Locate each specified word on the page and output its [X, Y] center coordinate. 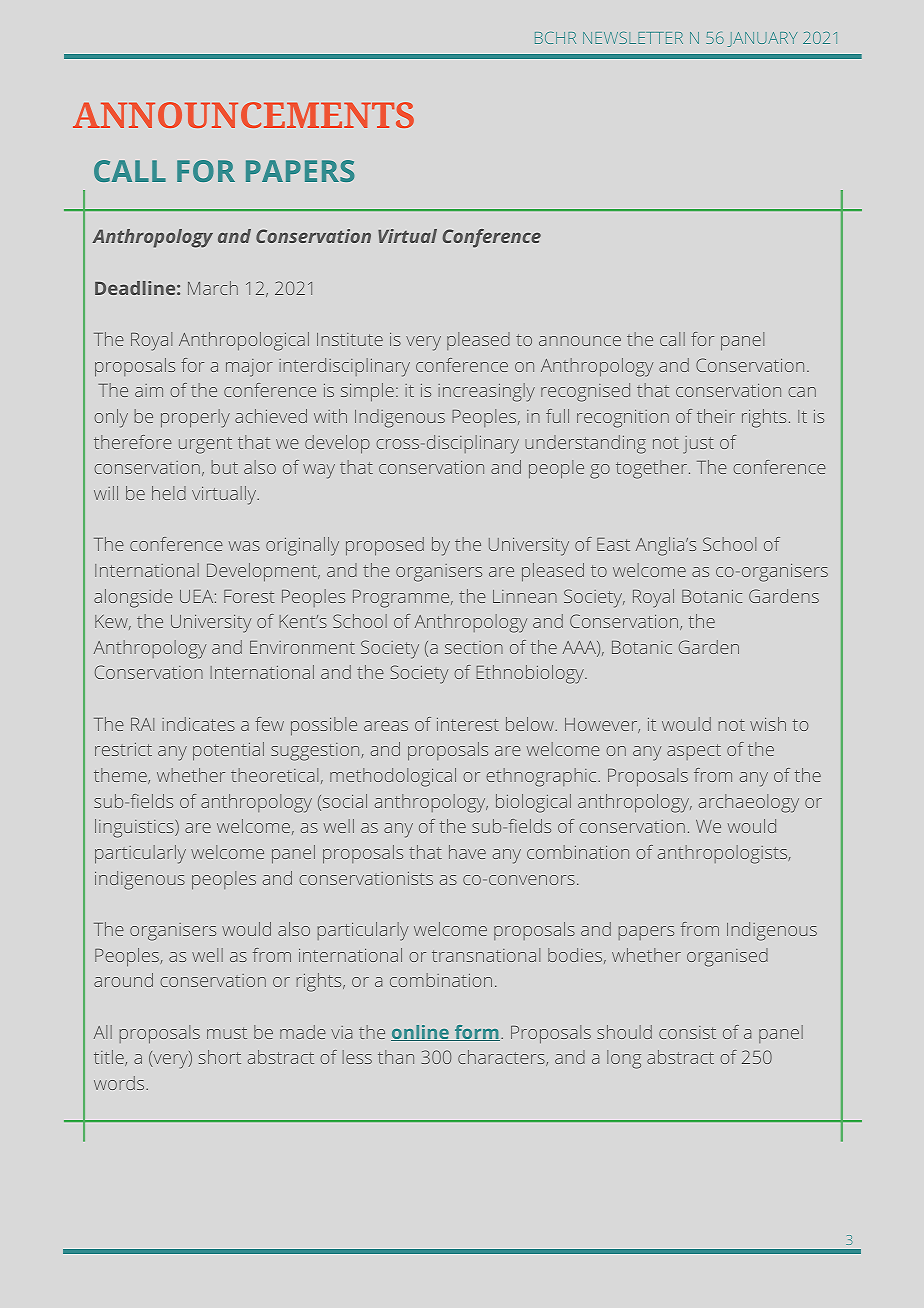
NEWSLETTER [633, 38]
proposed [385, 546]
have [467, 852]
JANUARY [762, 39]
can [802, 392]
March [213, 288]
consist [687, 1032]
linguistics [135, 828]
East [613, 544]
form [476, 1033]
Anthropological [244, 341]
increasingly [486, 392]
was [244, 546]
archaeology [749, 803]
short [220, 1057]
